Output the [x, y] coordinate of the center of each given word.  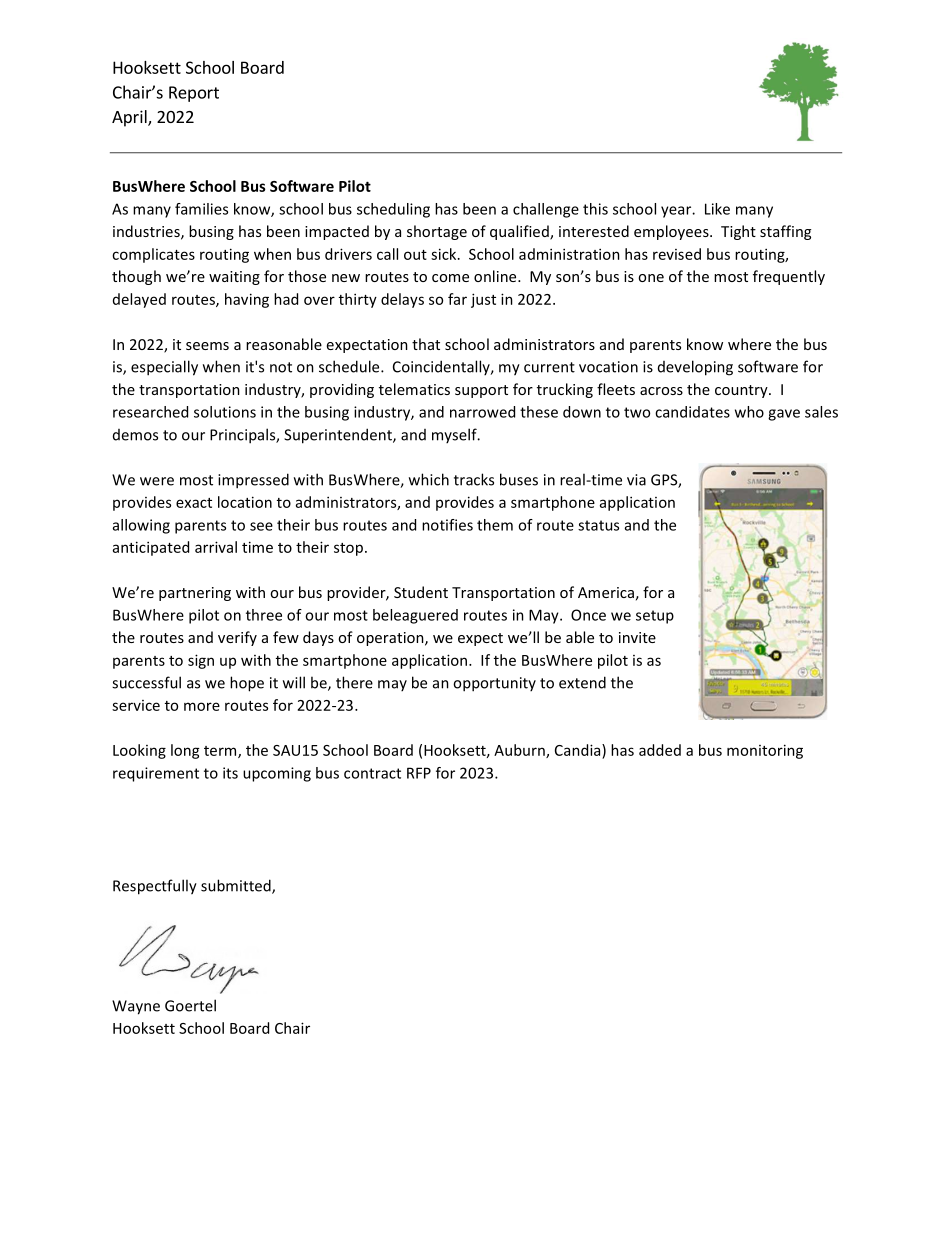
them [495, 525]
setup [655, 617]
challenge [546, 210]
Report [194, 94]
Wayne [136, 1007]
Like [717, 209]
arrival [216, 547]
